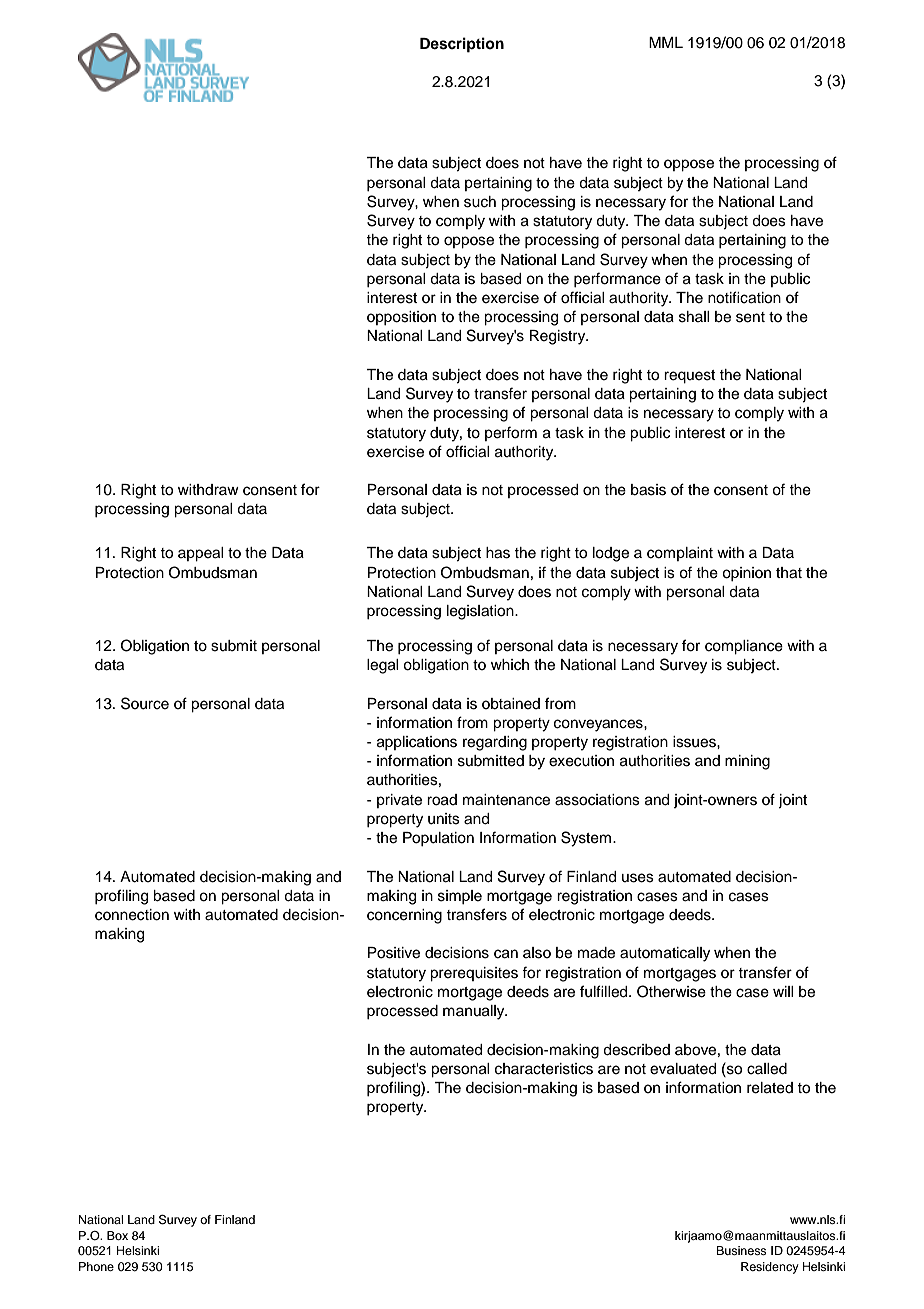 This document has height=1309, width=924. What do you see at coordinates (544, 1069) in the document?
I see `characteristics` at bounding box center [544, 1069].
